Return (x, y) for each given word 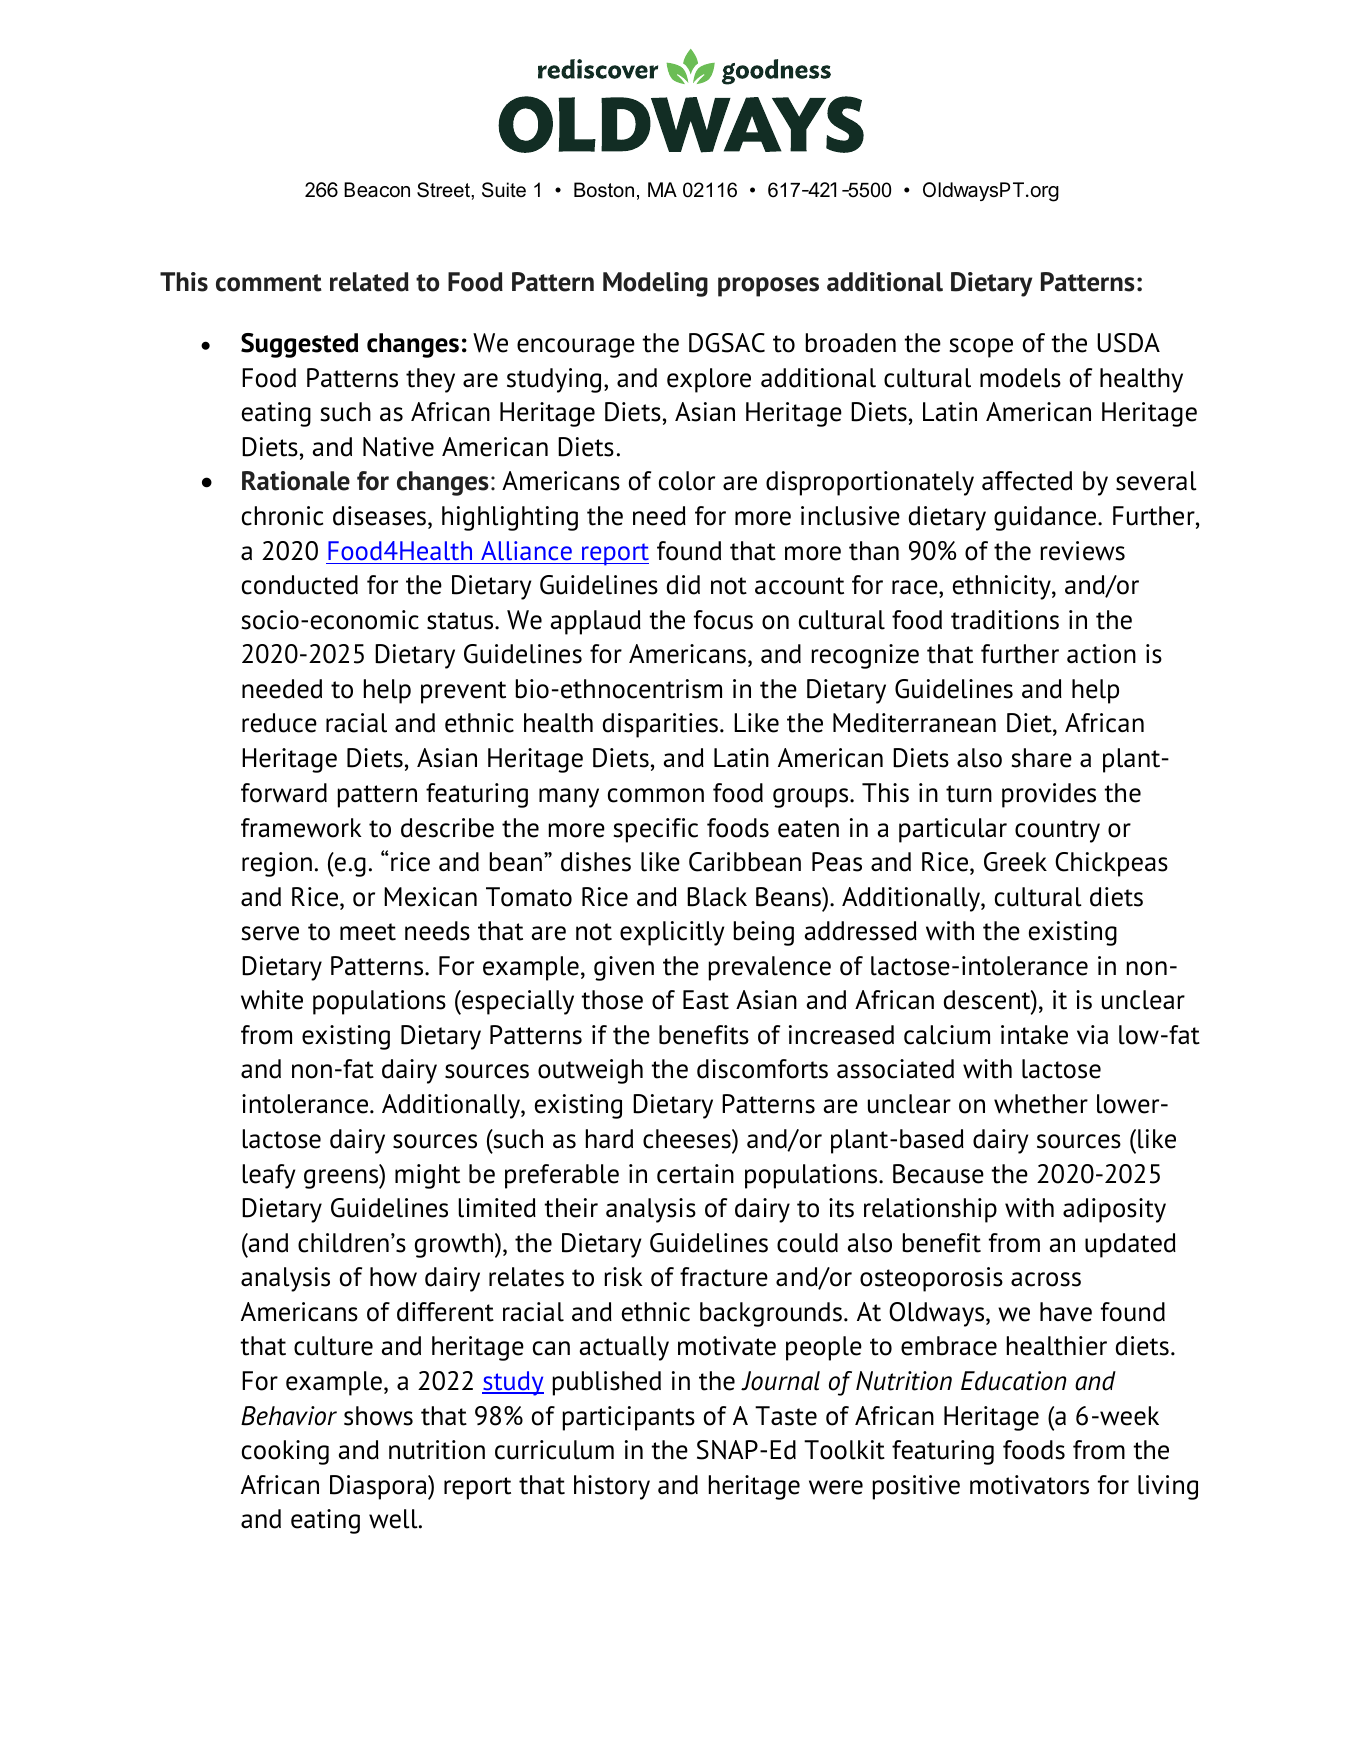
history (612, 1487)
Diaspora (379, 1487)
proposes (768, 287)
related (369, 282)
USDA (1128, 343)
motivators (1029, 1485)
